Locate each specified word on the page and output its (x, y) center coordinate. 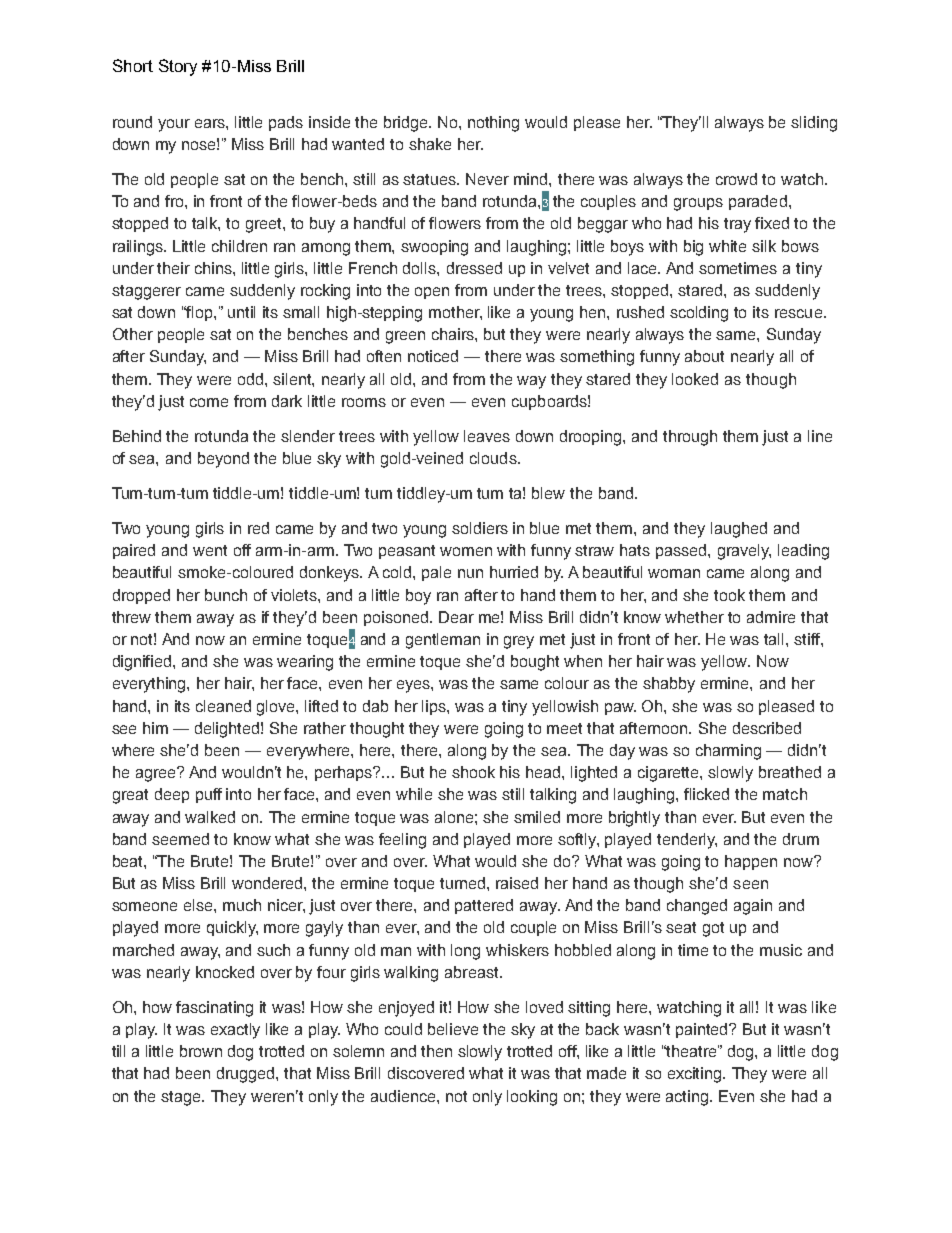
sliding (814, 124)
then (436, 1051)
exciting (696, 1075)
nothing (493, 124)
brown (201, 1051)
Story (178, 67)
